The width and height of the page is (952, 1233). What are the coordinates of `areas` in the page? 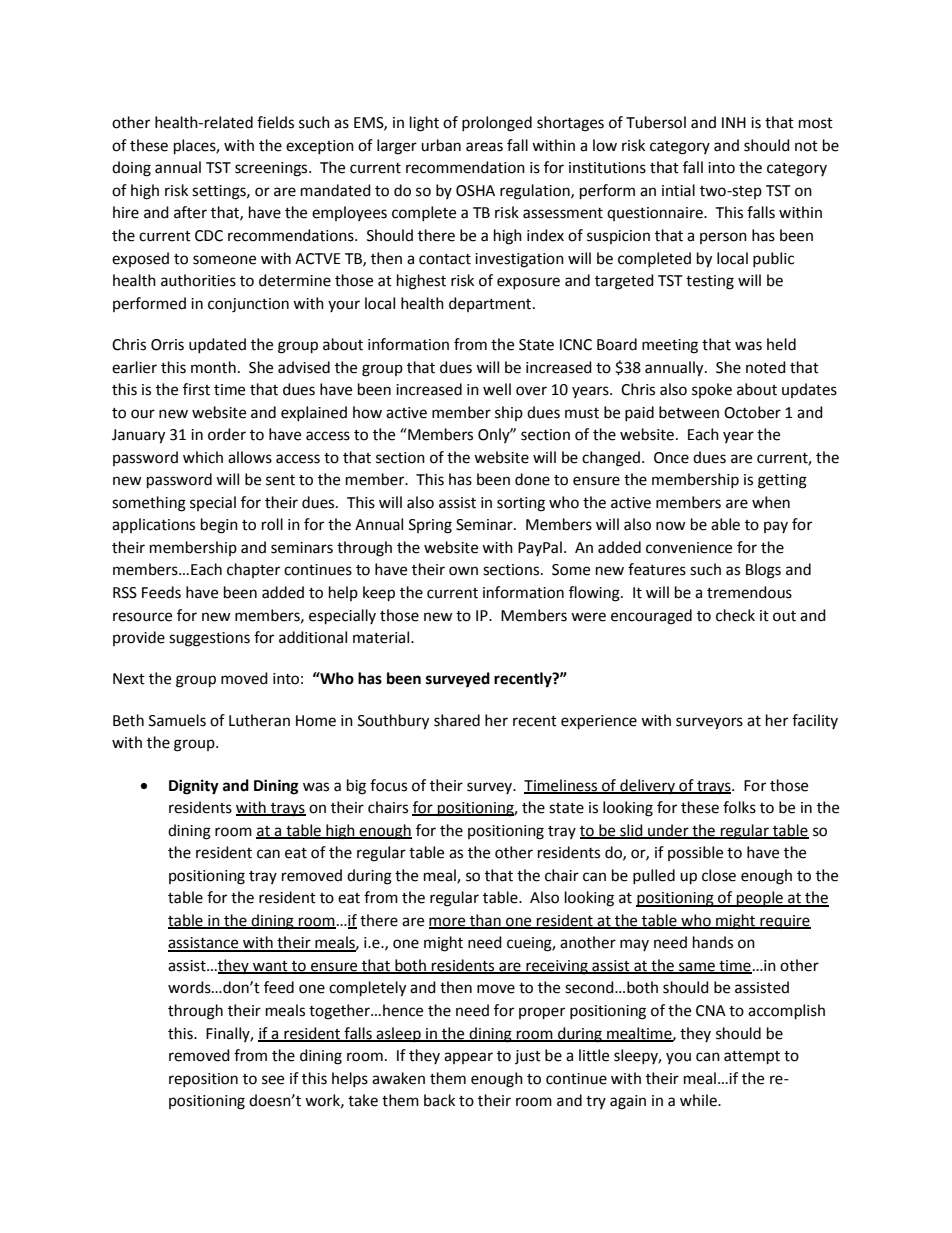 It's located at (484, 147).
